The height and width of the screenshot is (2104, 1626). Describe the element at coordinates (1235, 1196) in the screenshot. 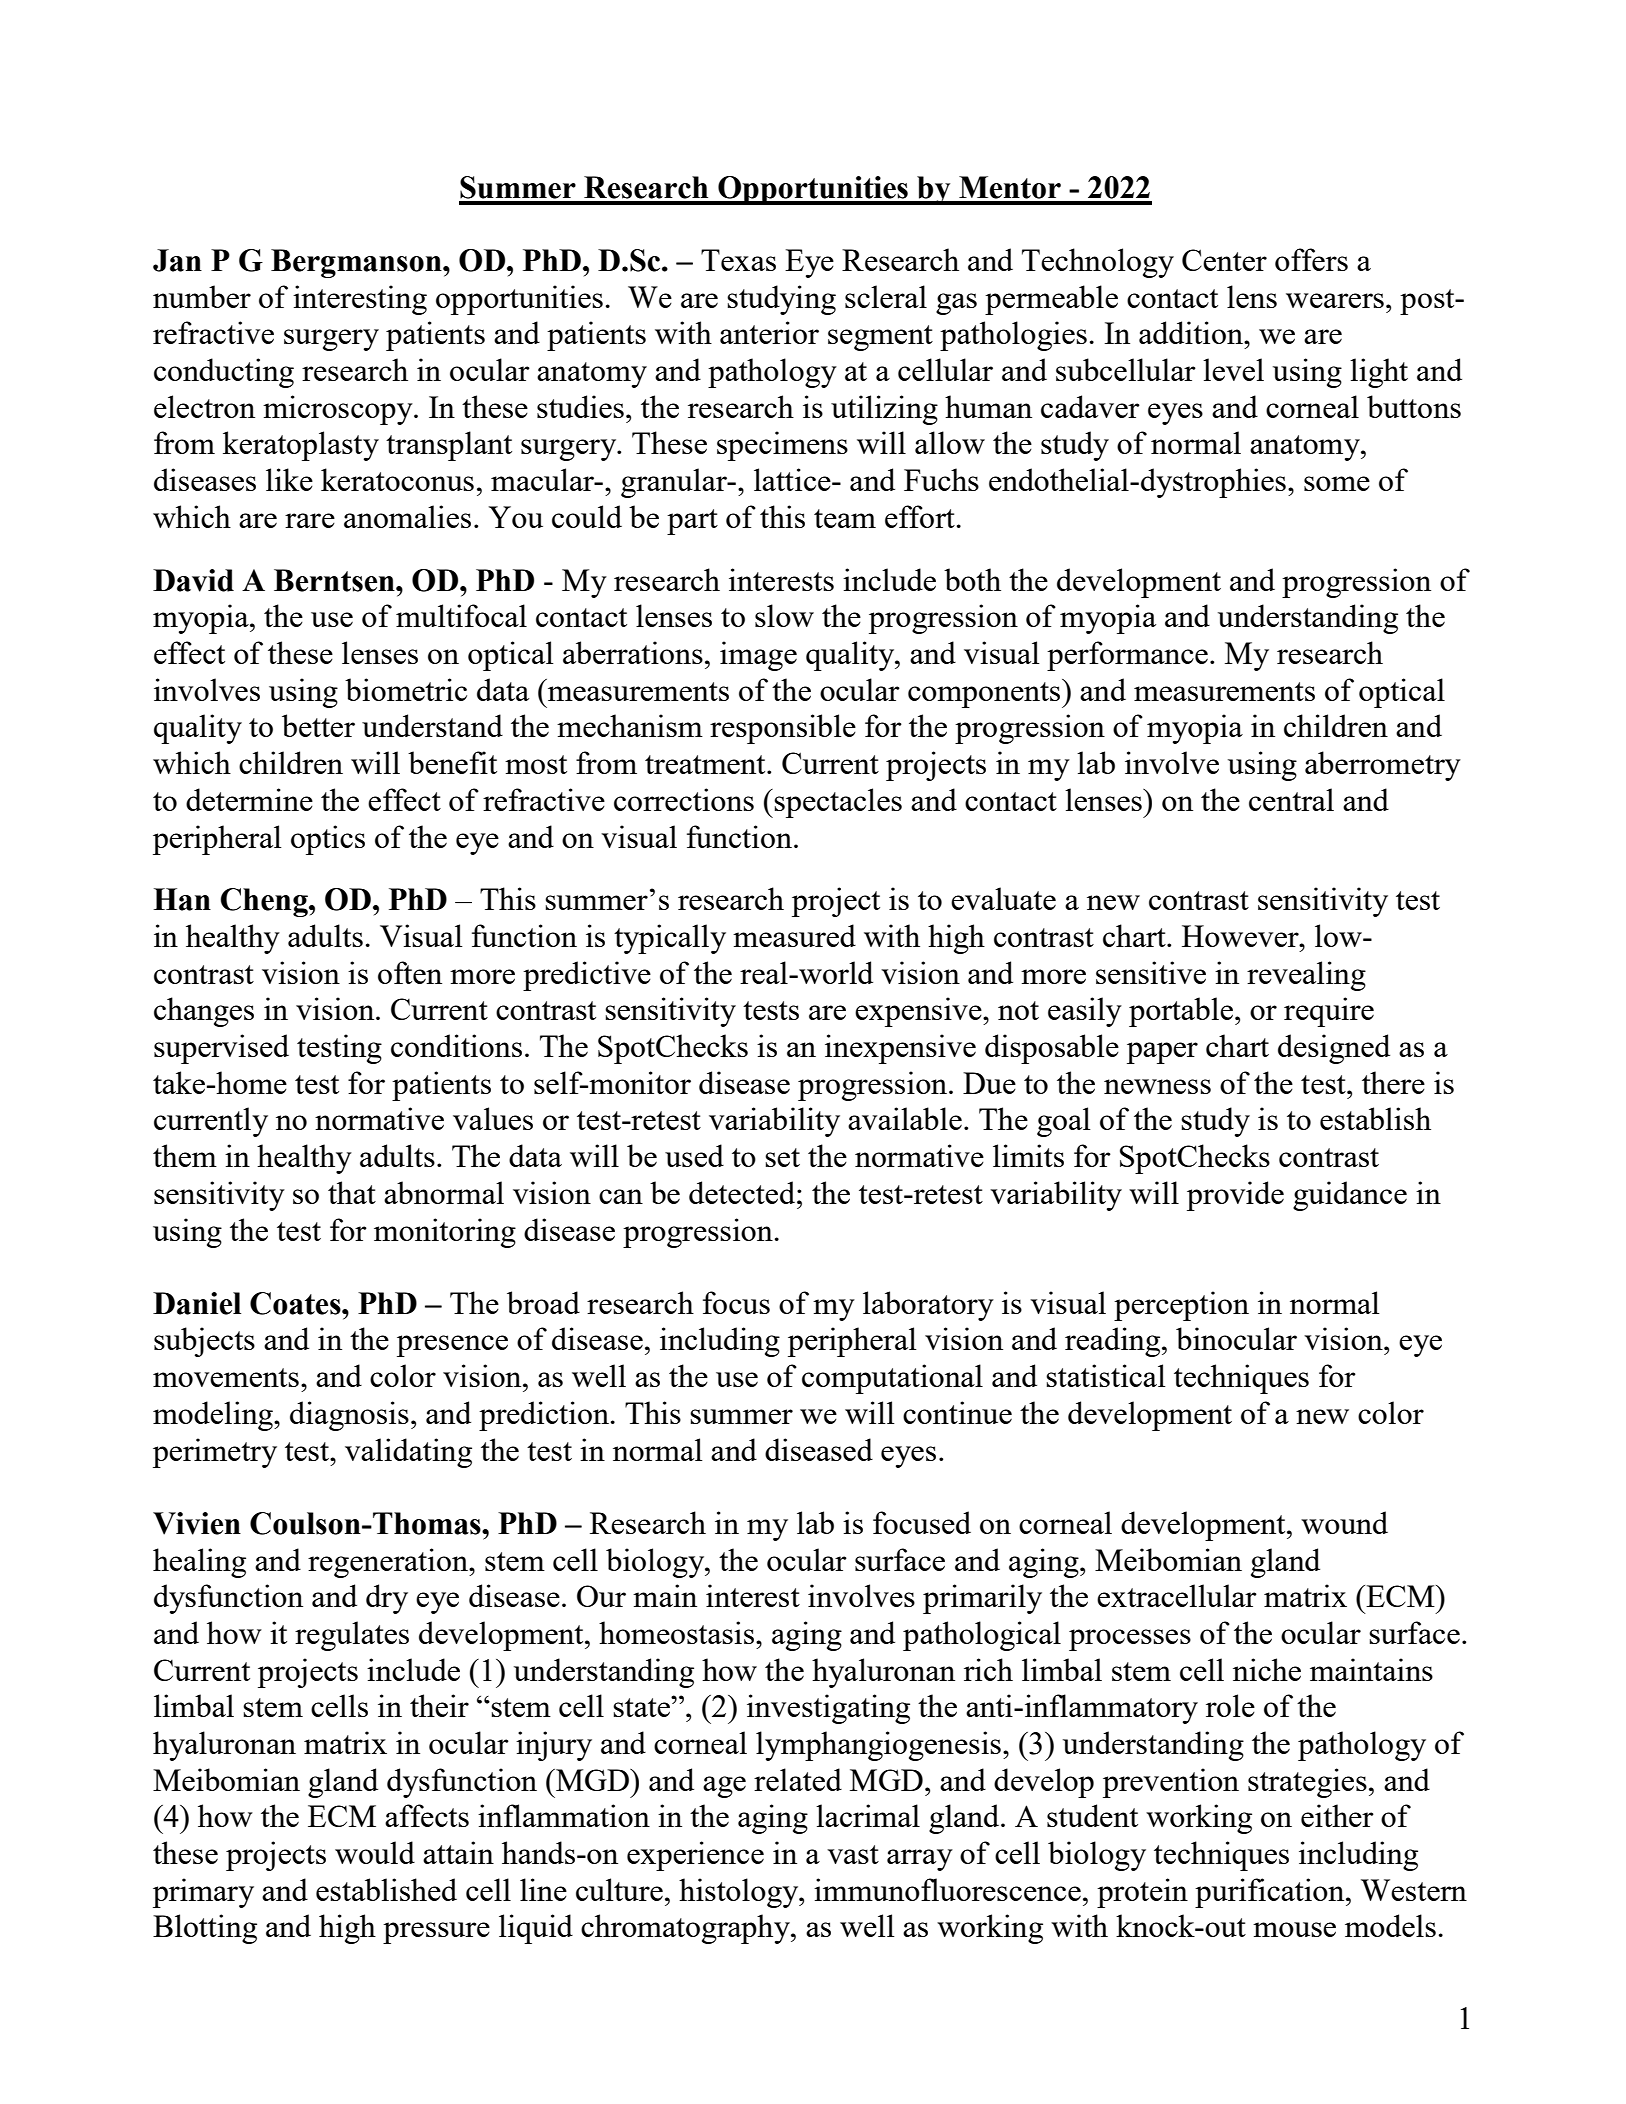

I see `provide` at that location.
